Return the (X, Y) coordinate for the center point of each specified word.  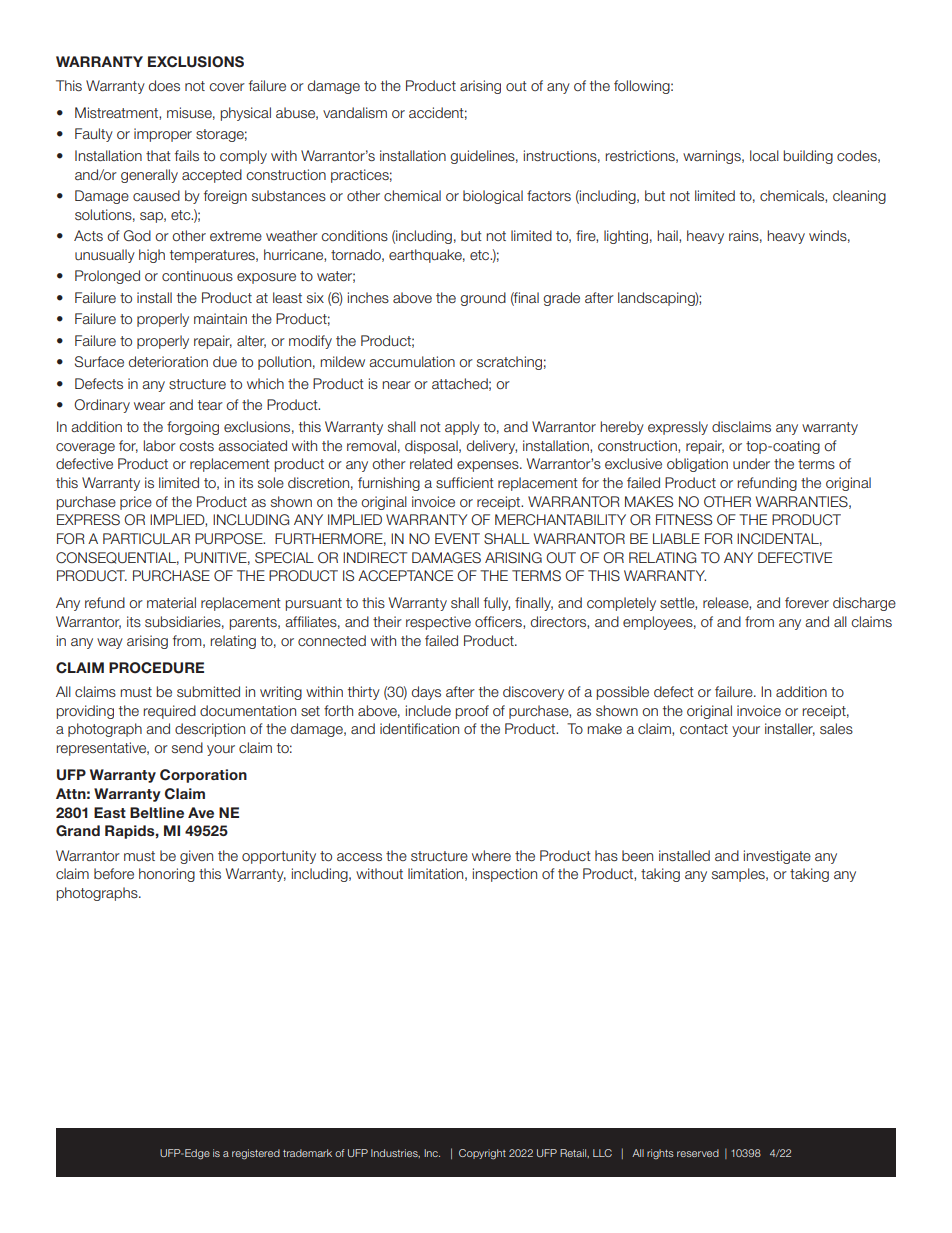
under (751, 463)
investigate (777, 857)
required (170, 712)
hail (668, 236)
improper (163, 135)
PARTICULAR (146, 539)
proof (472, 712)
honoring (167, 875)
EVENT (457, 538)
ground (483, 299)
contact (704, 729)
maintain (220, 318)
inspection (505, 875)
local (764, 155)
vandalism (355, 112)
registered (256, 1154)
